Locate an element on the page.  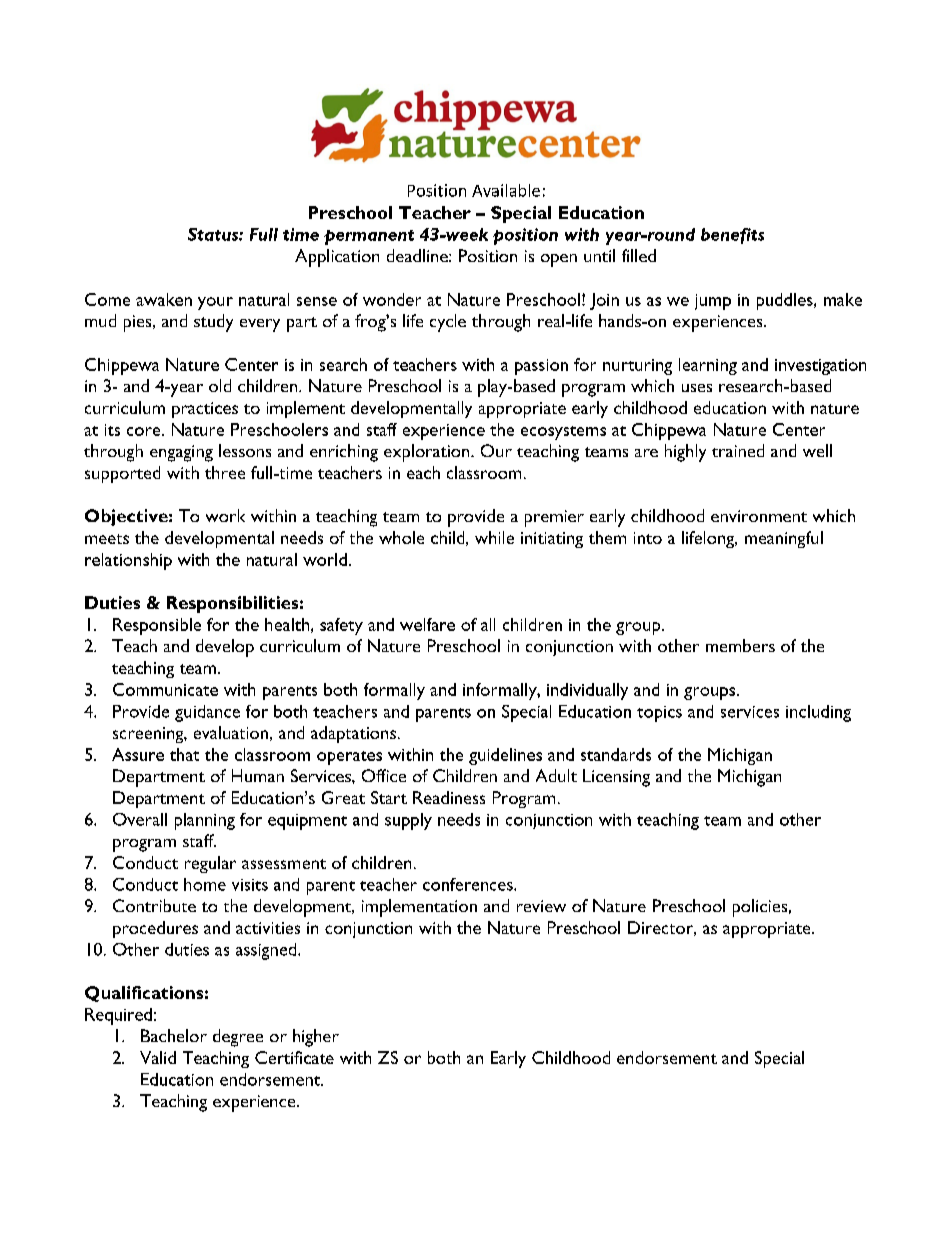
Bachelor is located at coordinates (174, 1035).
